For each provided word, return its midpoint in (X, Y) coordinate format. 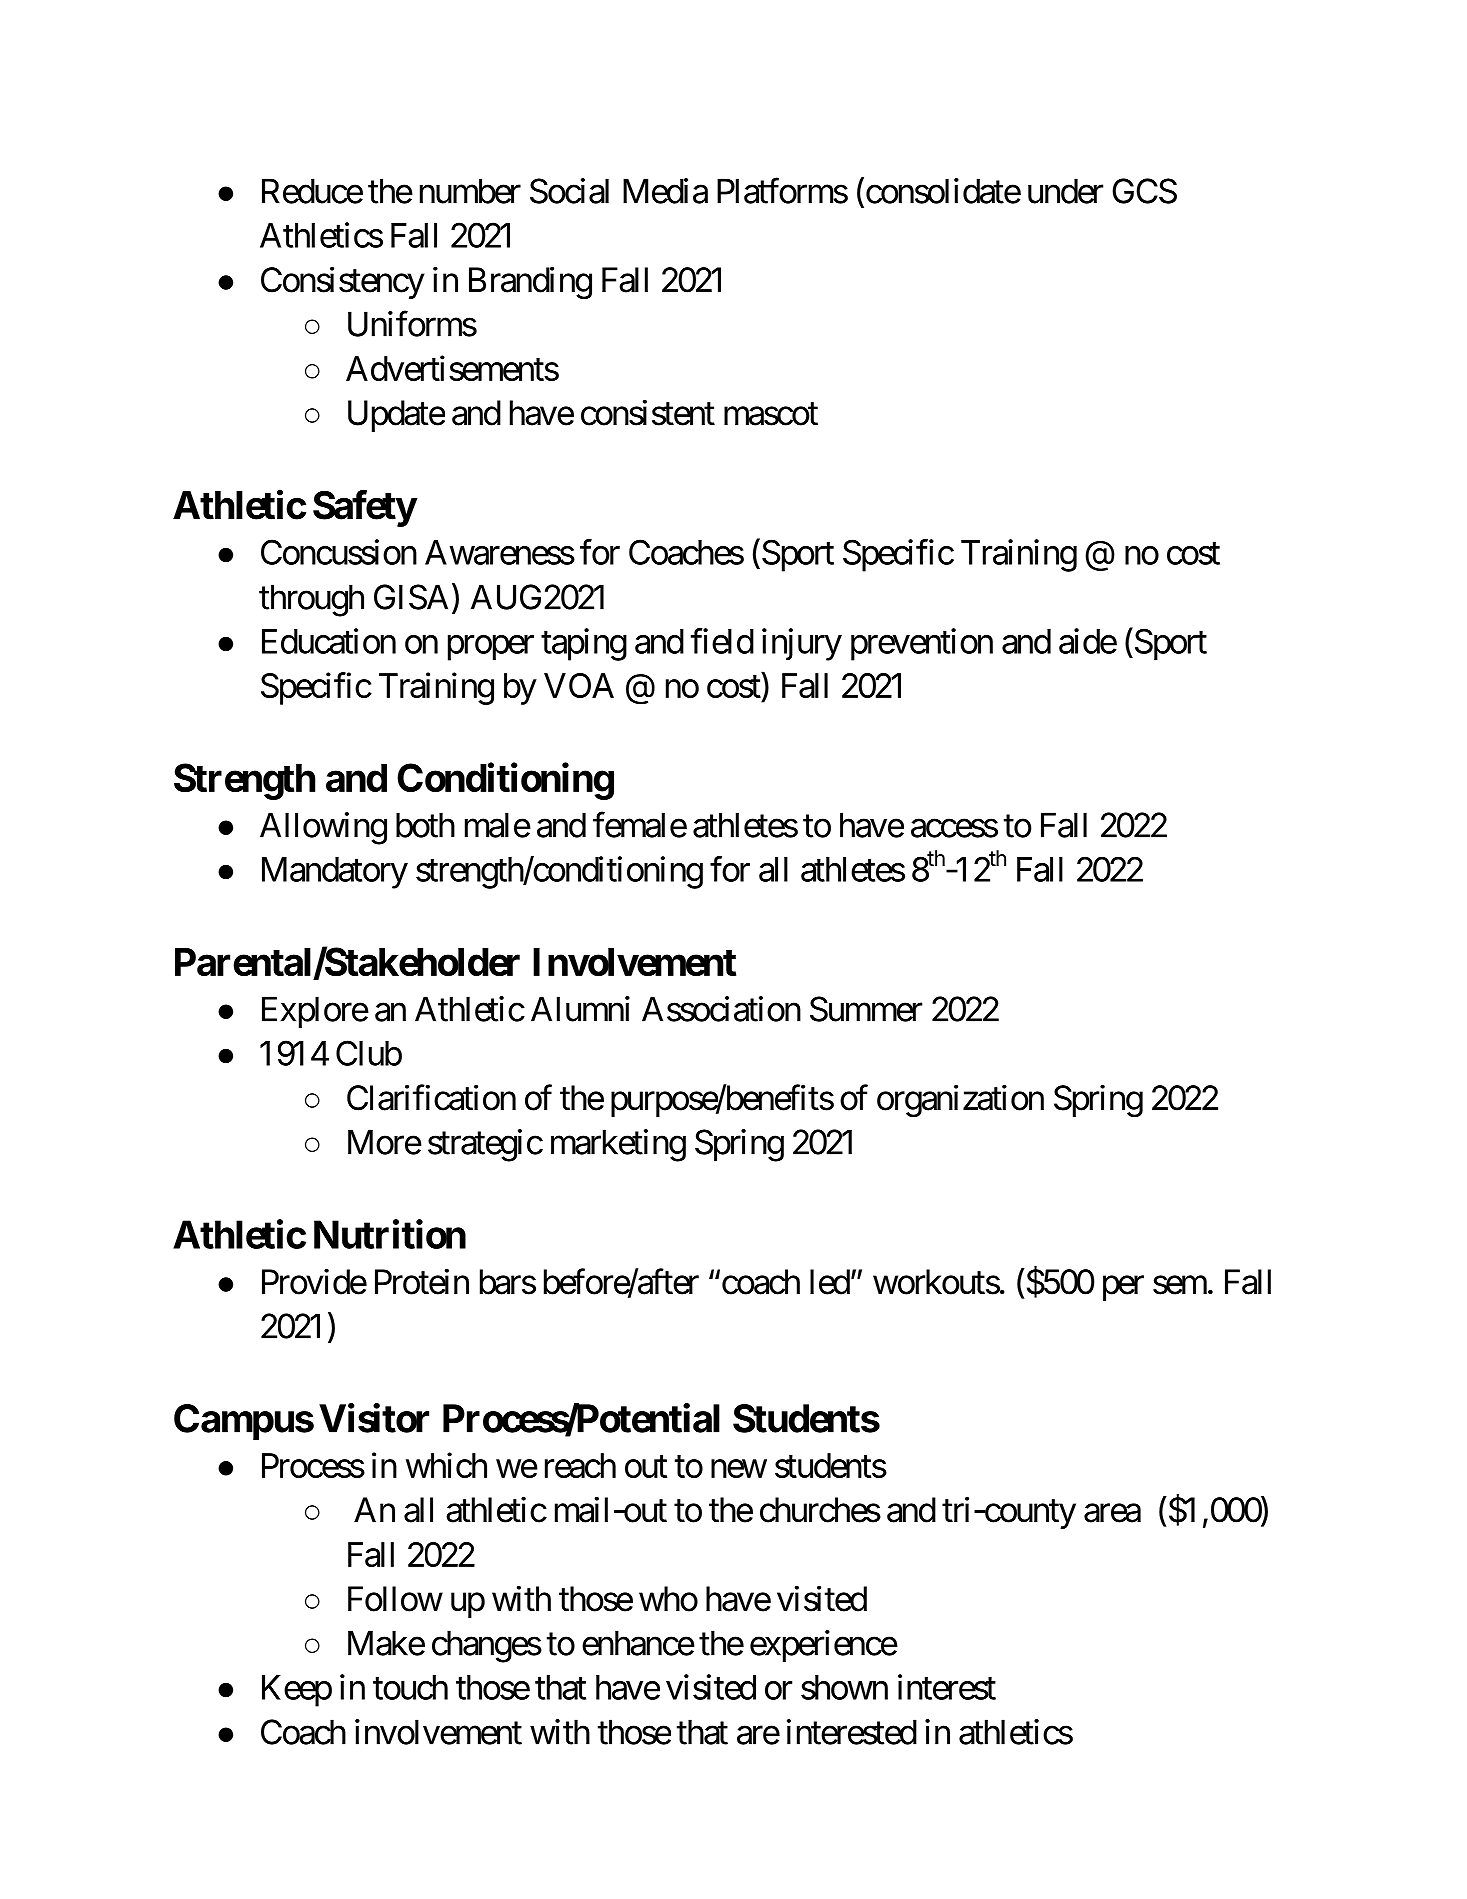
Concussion (339, 552)
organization (960, 1101)
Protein (422, 1281)
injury (802, 644)
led (830, 1282)
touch (410, 1687)
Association (721, 1009)
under (1065, 191)
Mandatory (335, 873)
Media (665, 191)
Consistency (343, 283)
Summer (866, 1009)
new (739, 1469)
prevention (922, 644)
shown (844, 1687)
